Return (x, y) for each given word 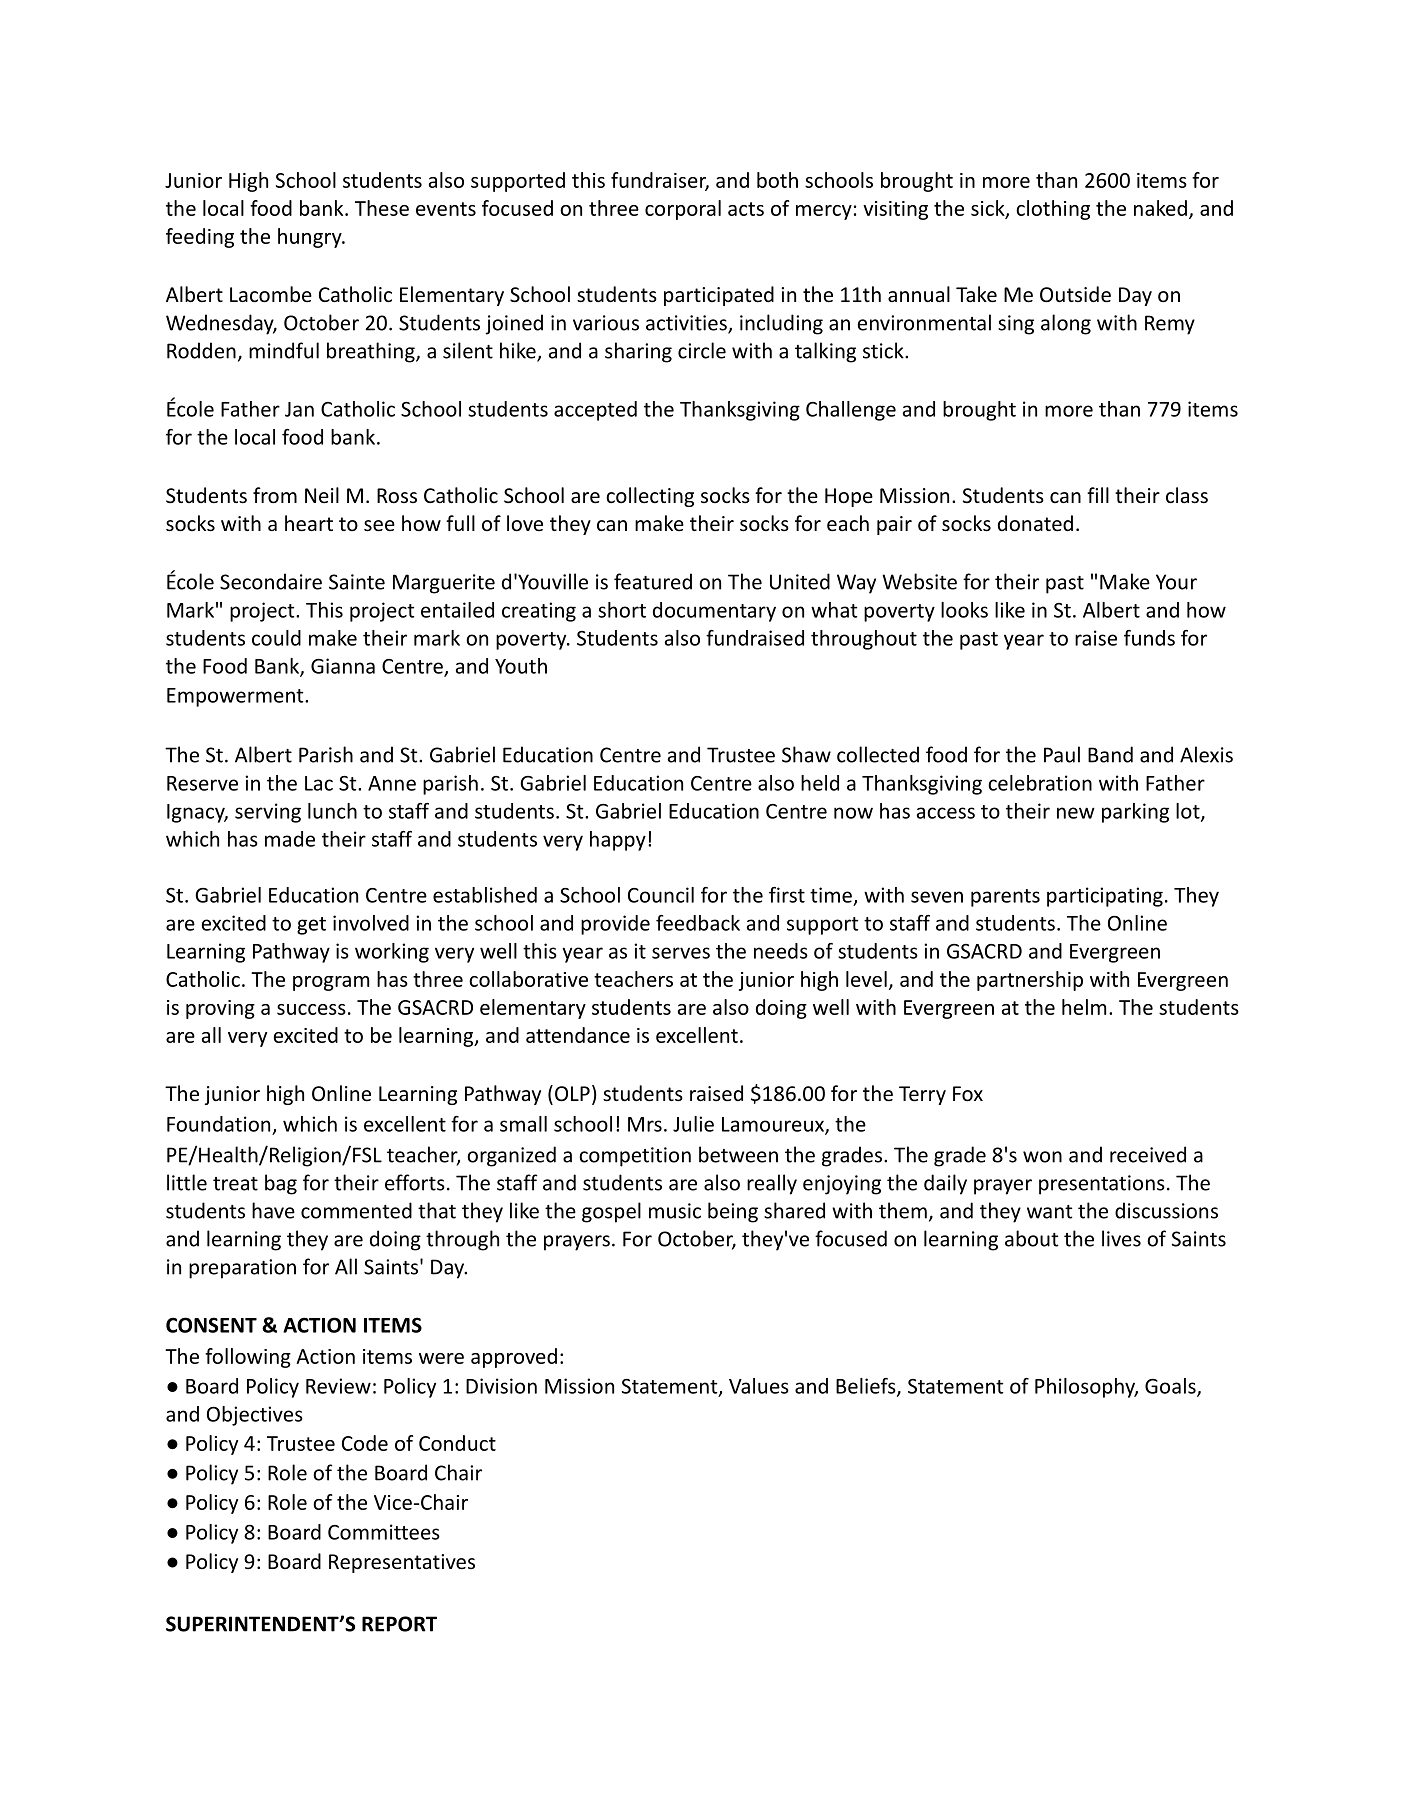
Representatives (402, 1563)
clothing (1053, 210)
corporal (683, 210)
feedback (698, 923)
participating (1105, 897)
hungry (311, 238)
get (311, 926)
